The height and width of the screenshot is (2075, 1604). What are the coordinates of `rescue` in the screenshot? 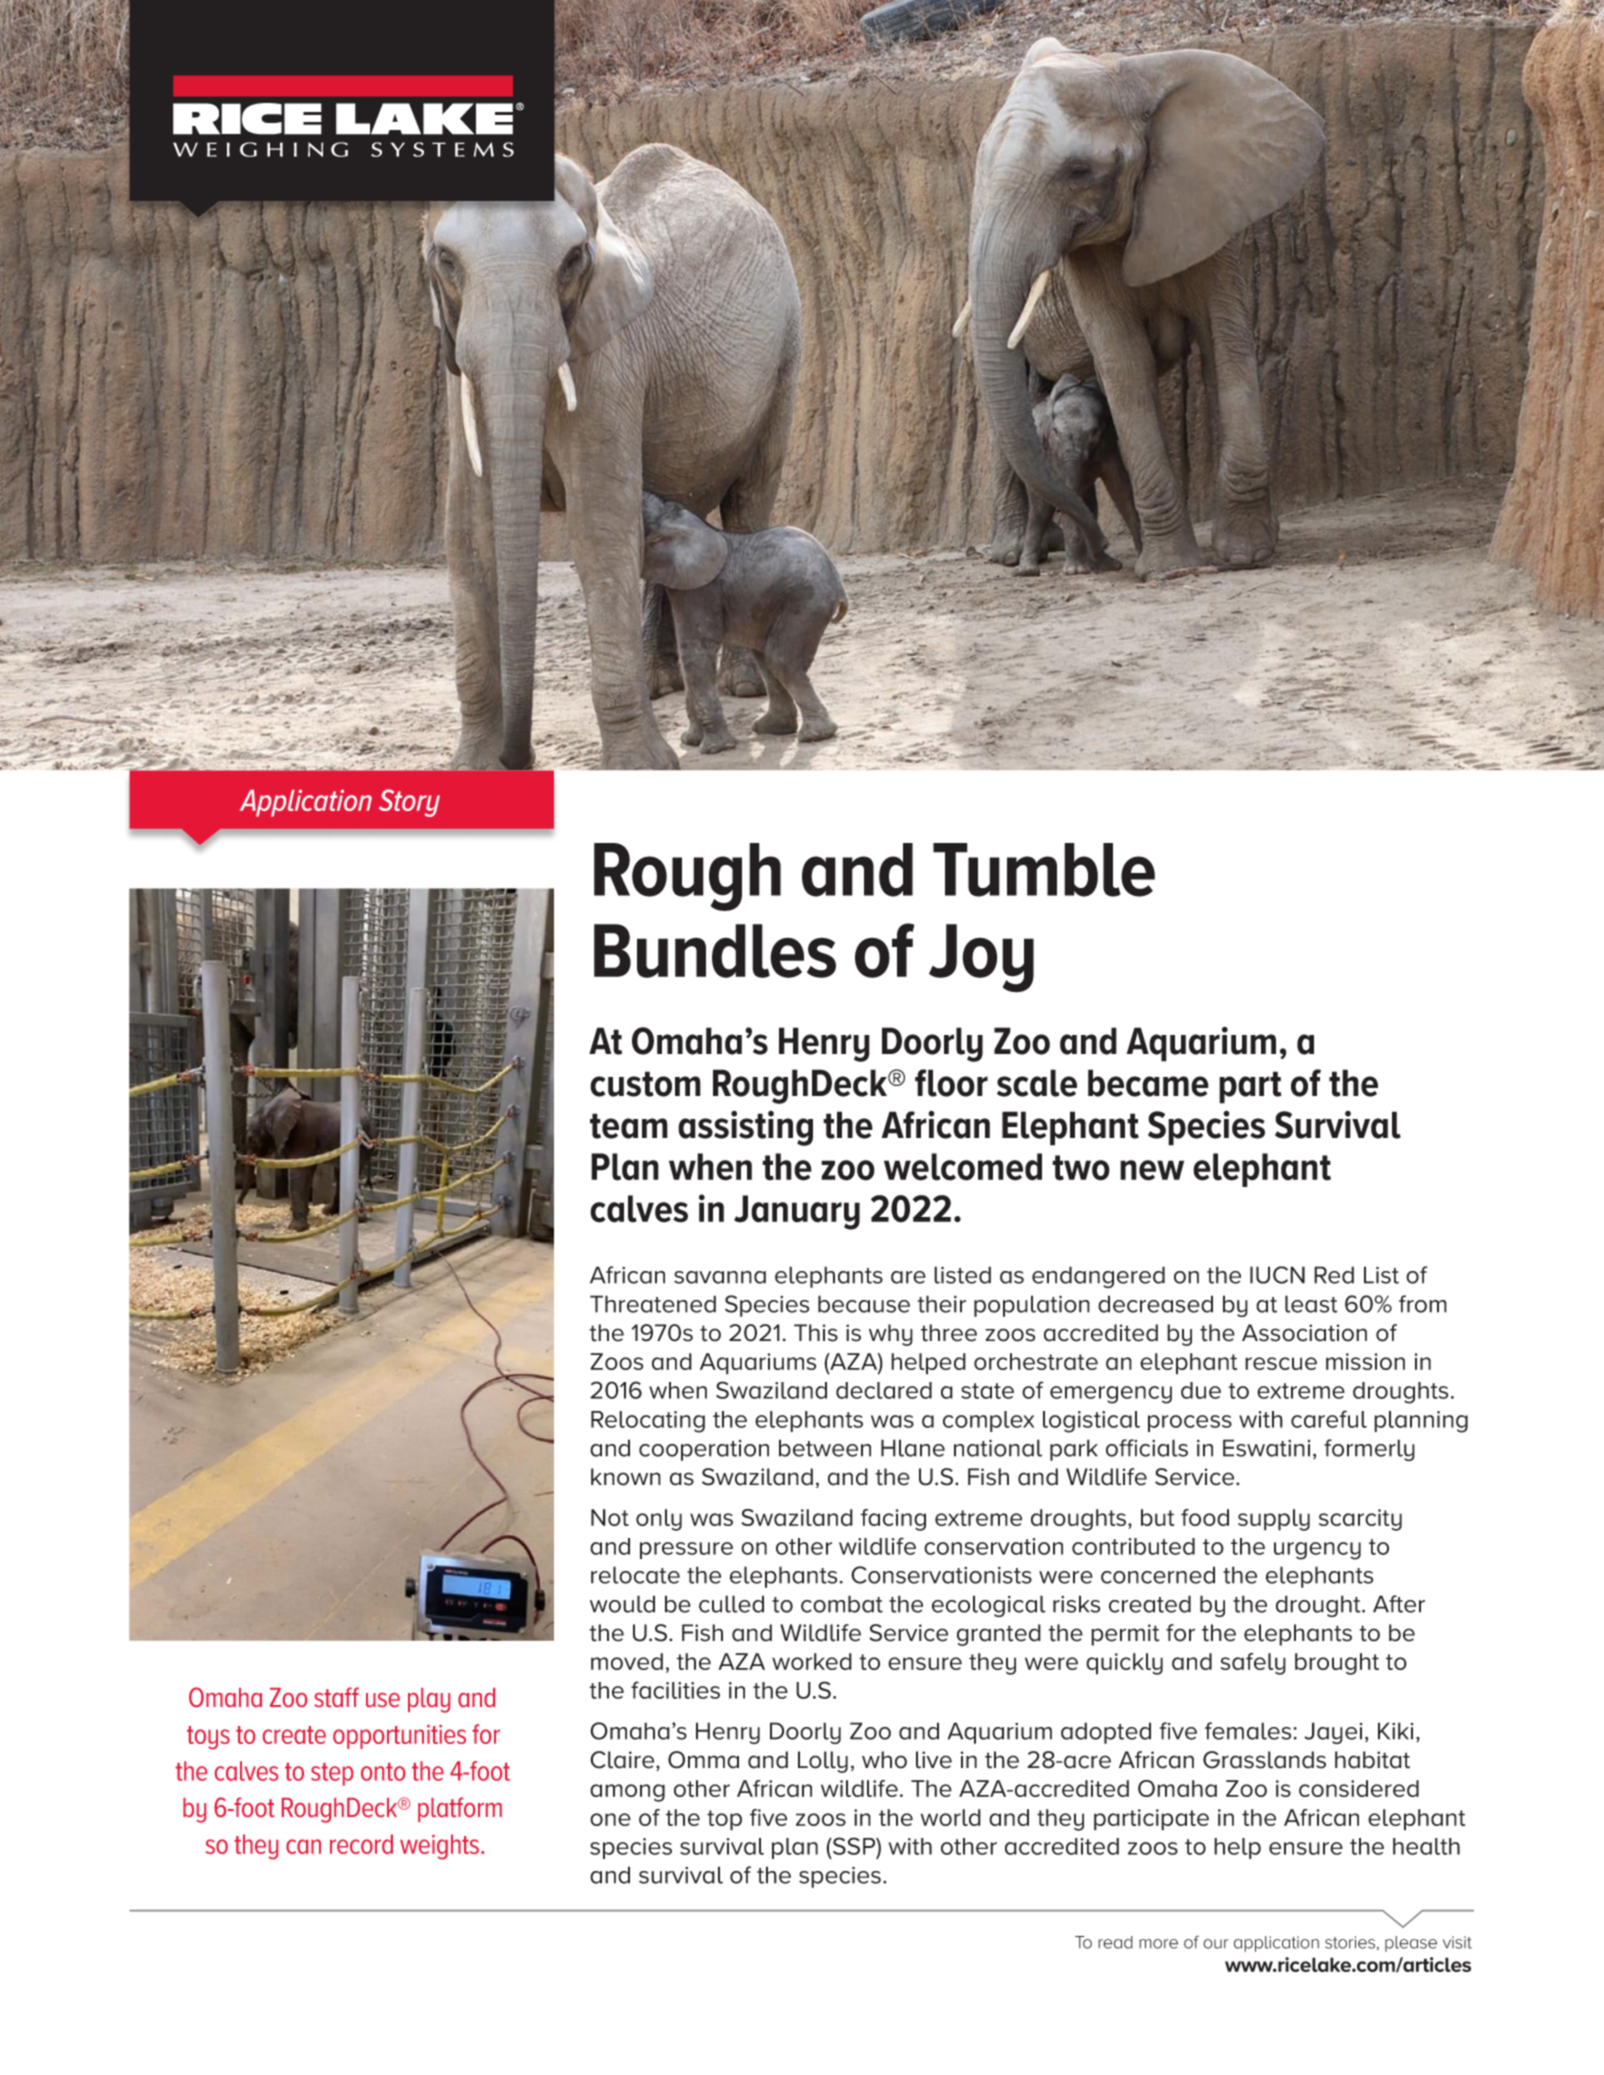 It's located at (1281, 1363).
